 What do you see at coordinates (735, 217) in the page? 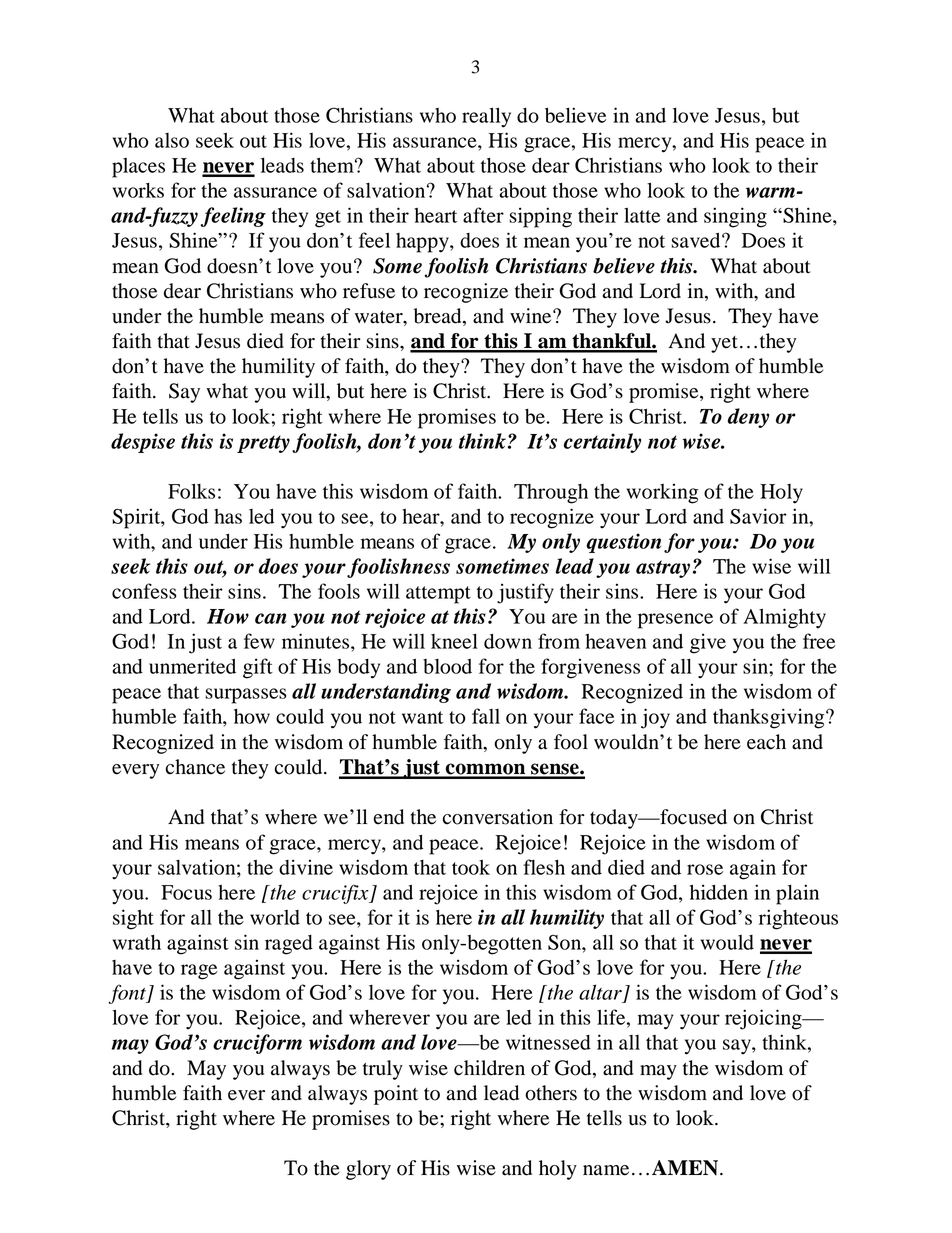
I see `singing` at bounding box center [735, 217].
